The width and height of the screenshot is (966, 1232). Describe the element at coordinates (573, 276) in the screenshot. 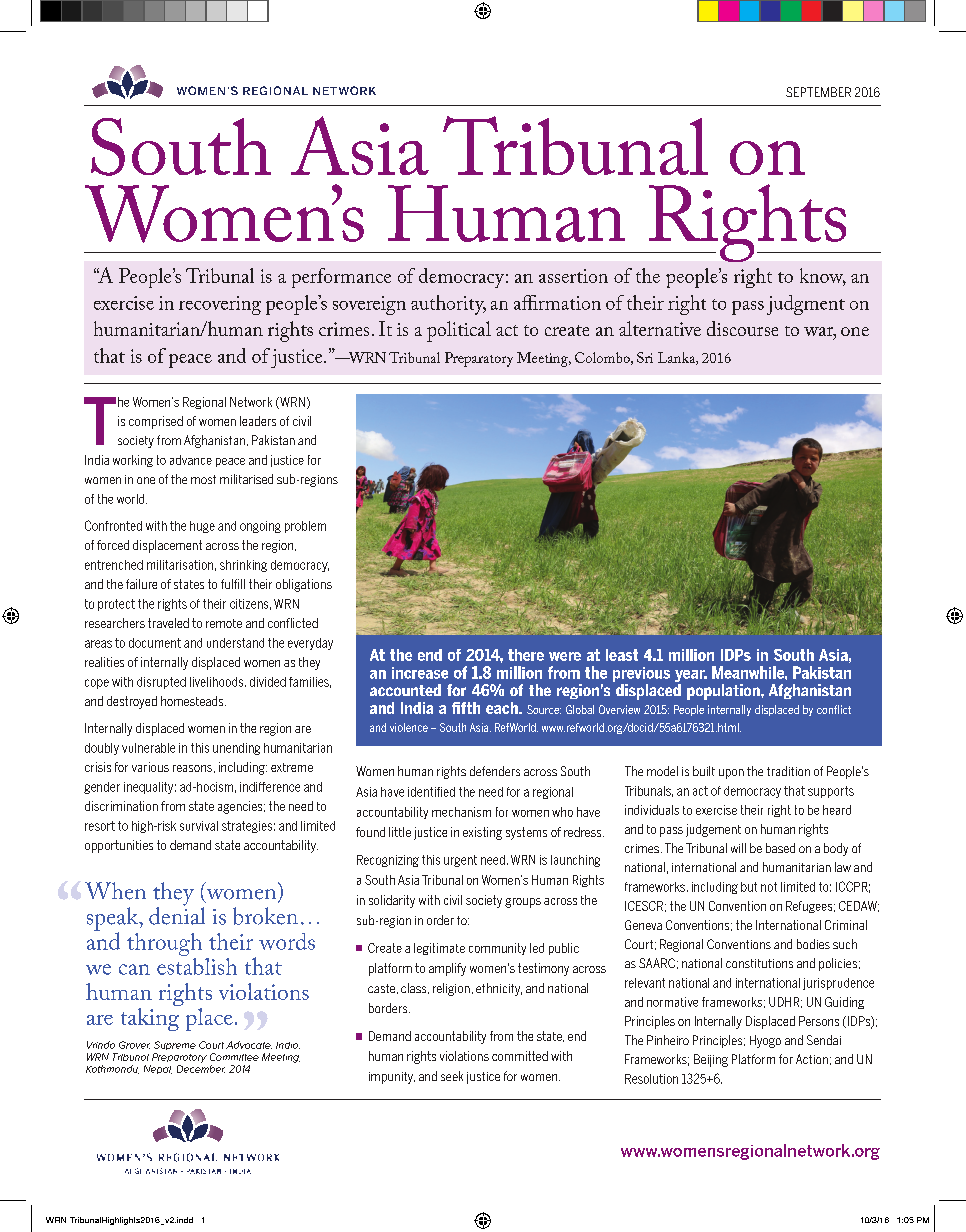

I see `assertion` at that location.
